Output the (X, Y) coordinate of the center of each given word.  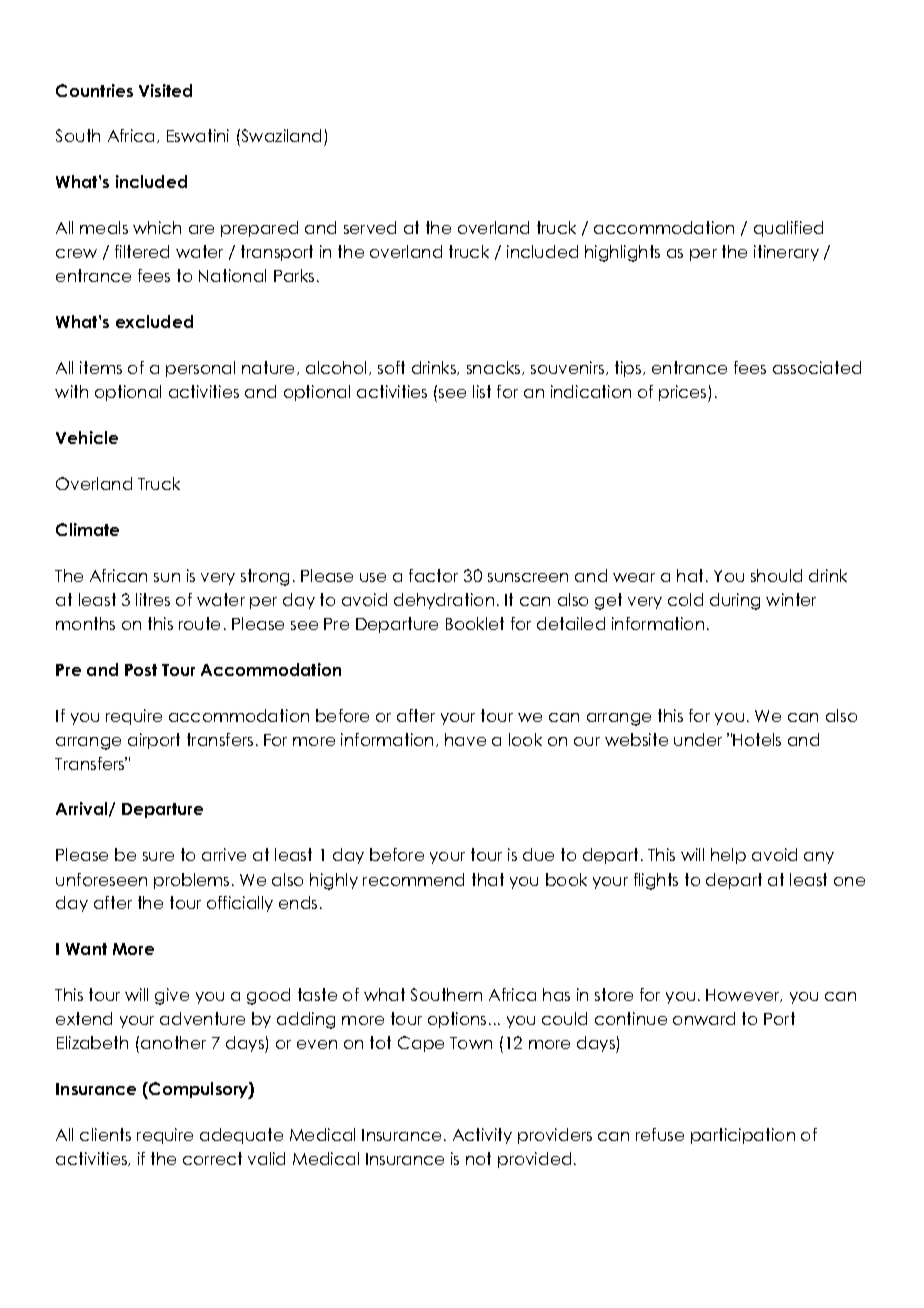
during (735, 601)
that (488, 879)
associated (817, 367)
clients (105, 1134)
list (482, 391)
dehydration (444, 601)
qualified (788, 229)
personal (200, 369)
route (199, 623)
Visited (165, 90)
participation (743, 1136)
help (728, 856)
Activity (482, 1136)
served (370, 227)
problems (191, 881)
